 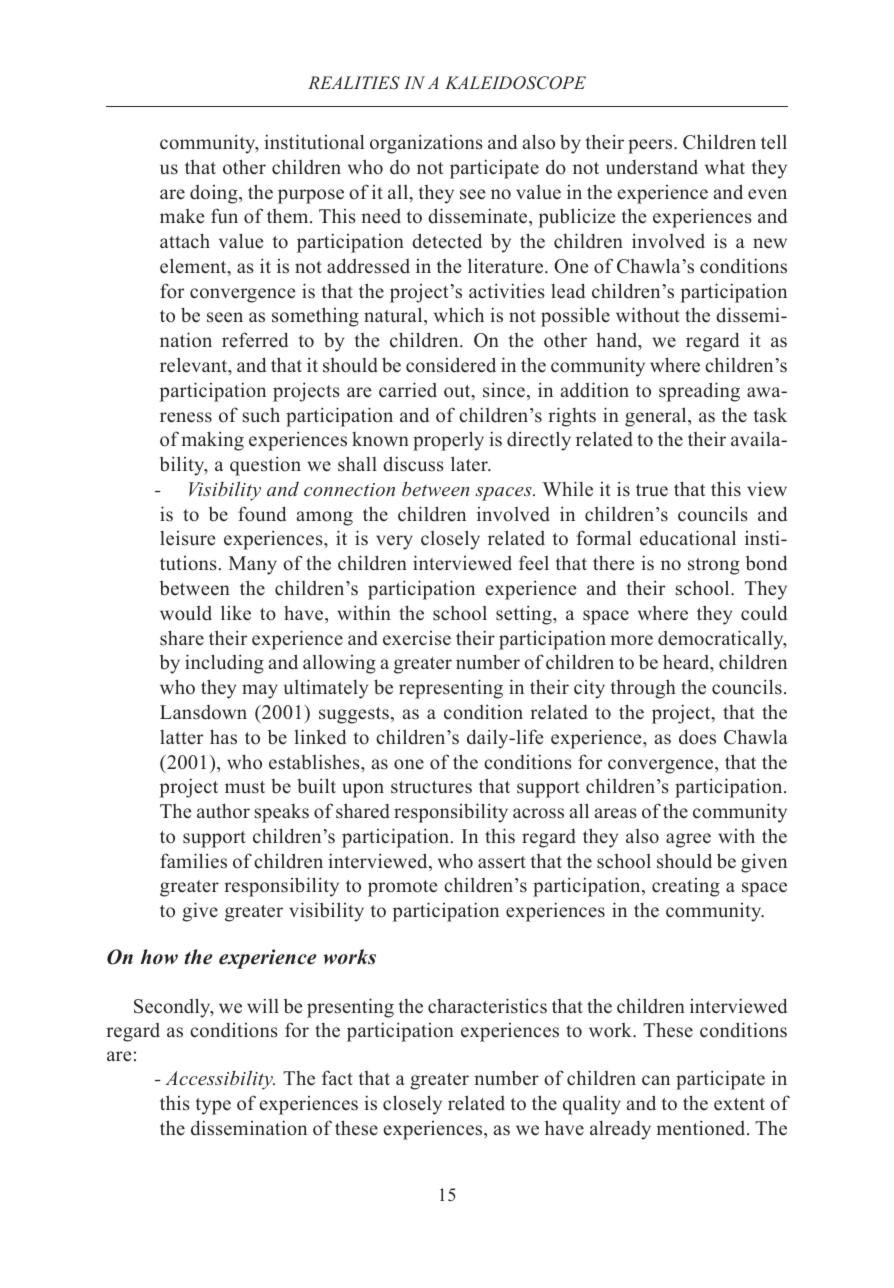 I want to click on setting, so click(x=525, y=615).
